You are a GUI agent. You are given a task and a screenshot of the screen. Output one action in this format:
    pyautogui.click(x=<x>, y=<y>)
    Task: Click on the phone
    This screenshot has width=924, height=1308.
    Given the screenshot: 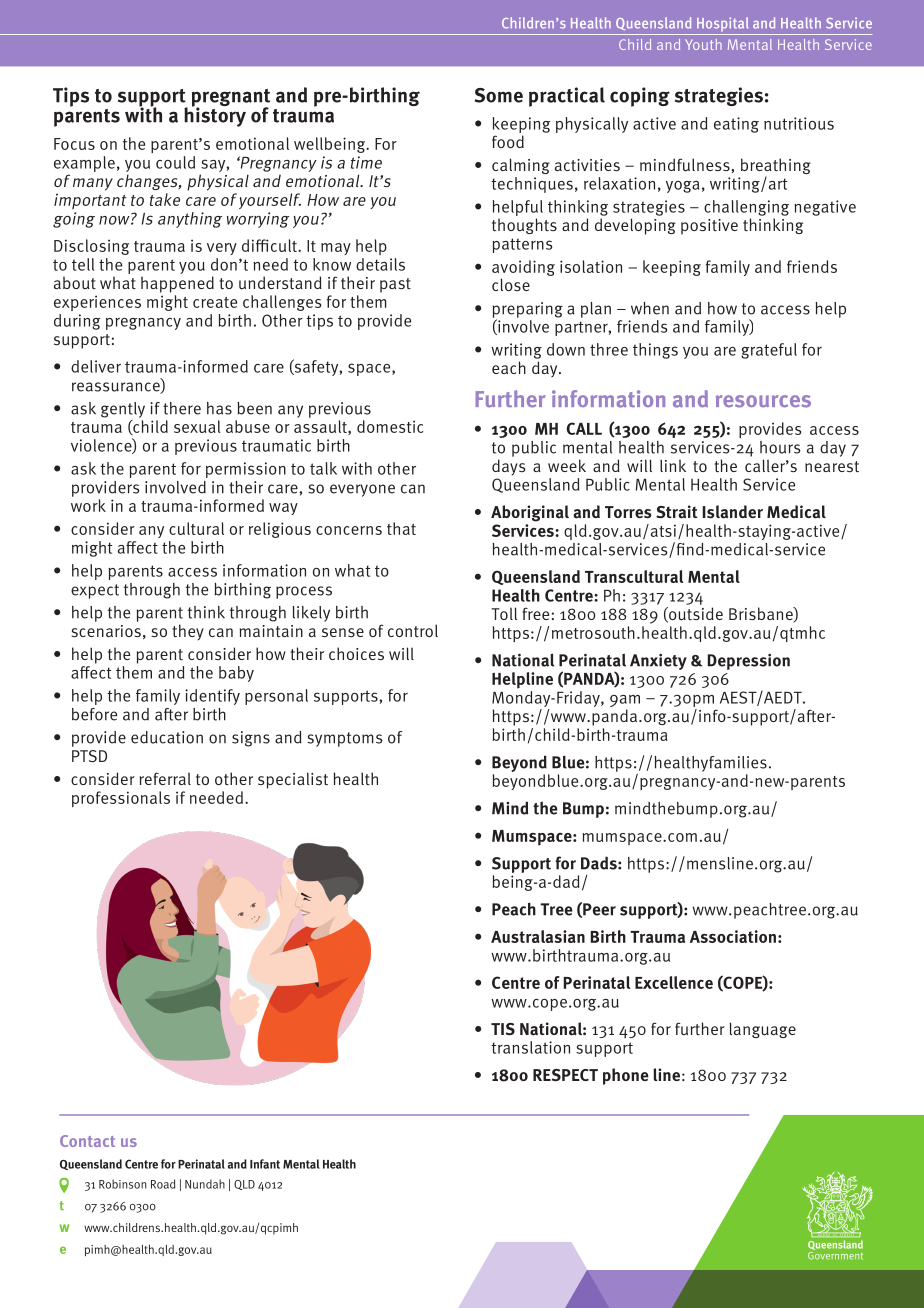 What is the action you would take?
    pyautogui.click(x=626, y=1076)
